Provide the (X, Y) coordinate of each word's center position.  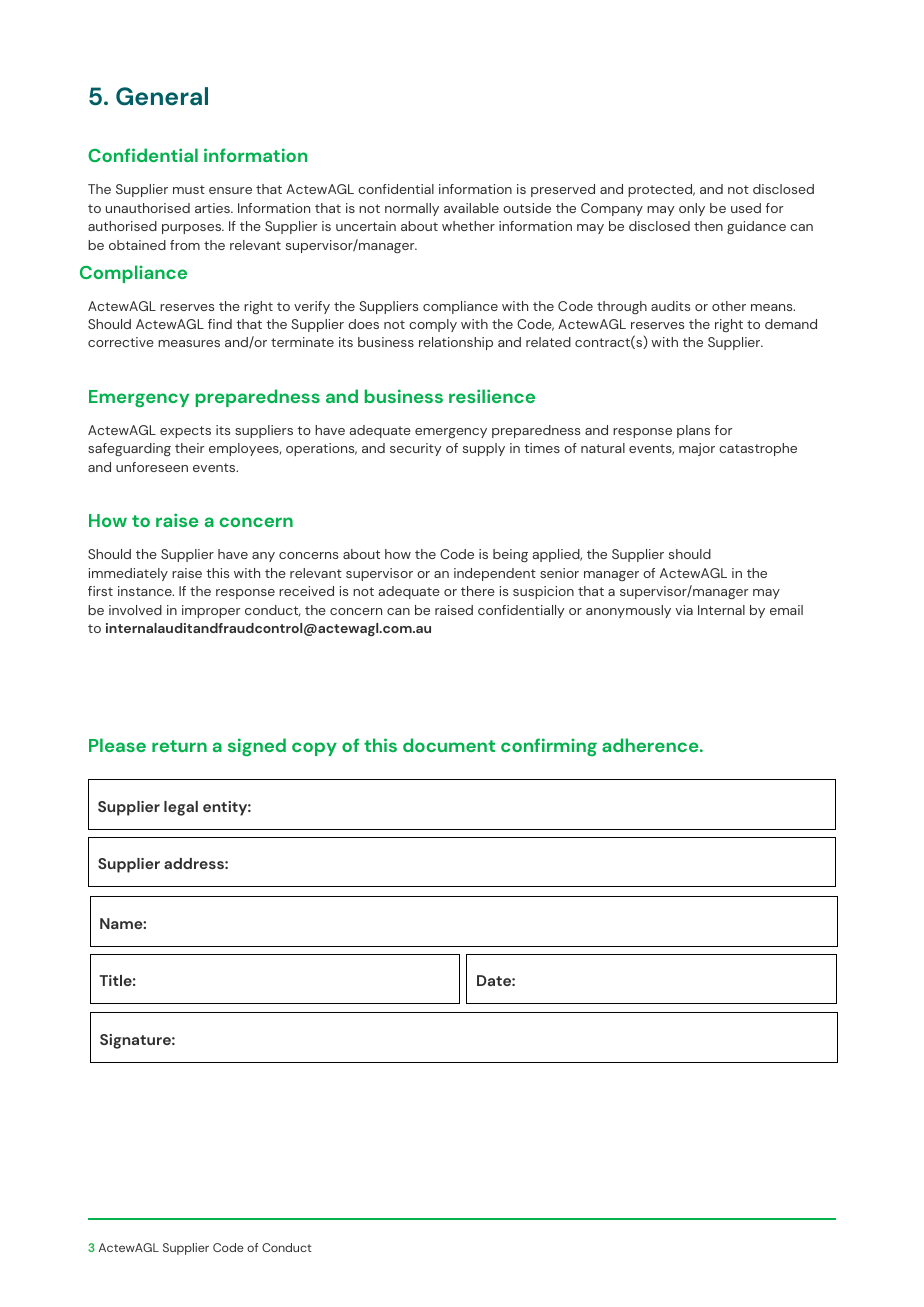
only (692, 209)
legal (181, 808)
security (416, 449)
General (162, 96)
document (449, 745)
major (697, 449)
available (471, 208)
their (189, 448)
